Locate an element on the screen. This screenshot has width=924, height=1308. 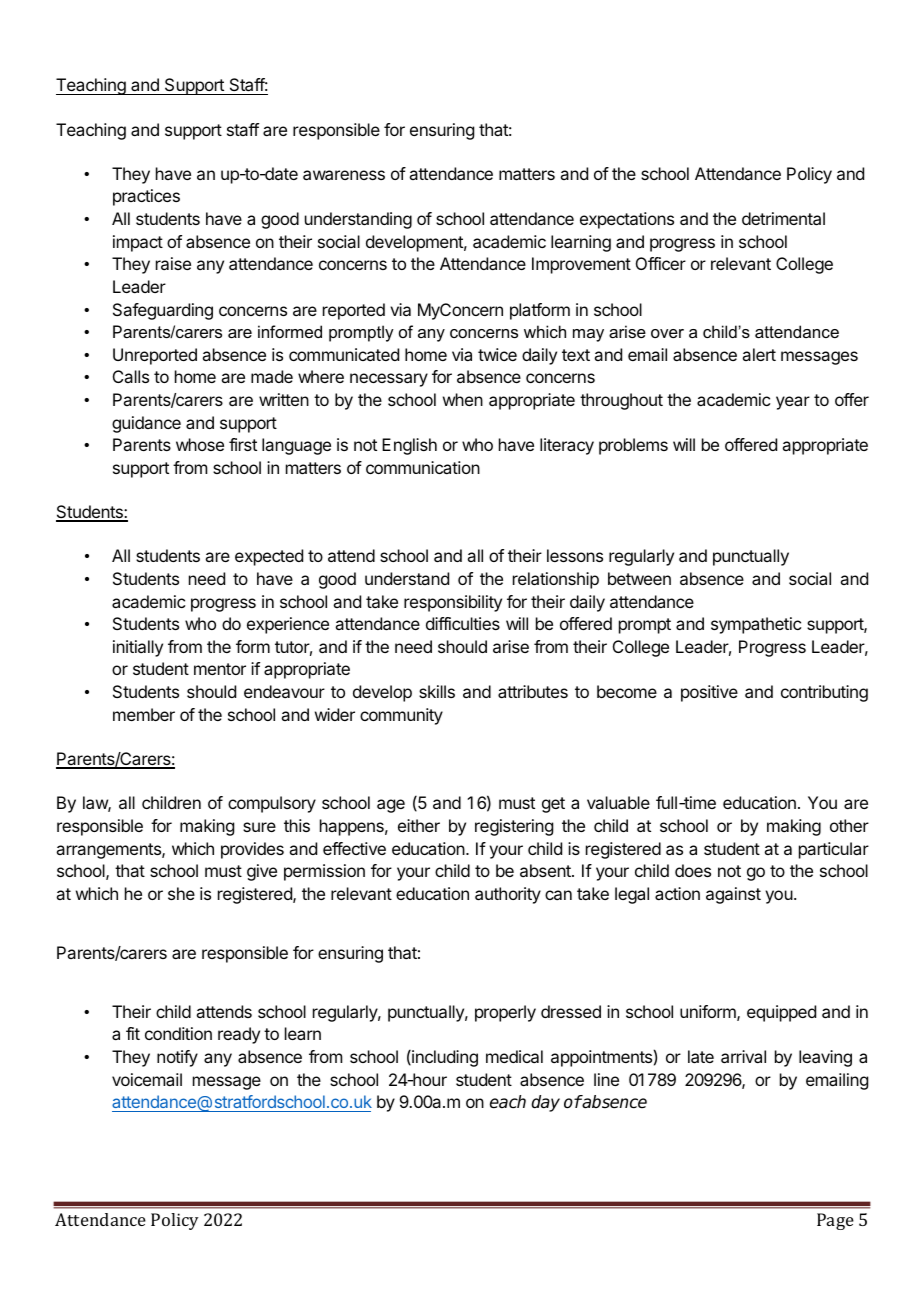
detrimental is located at coordinates (783, 218).
